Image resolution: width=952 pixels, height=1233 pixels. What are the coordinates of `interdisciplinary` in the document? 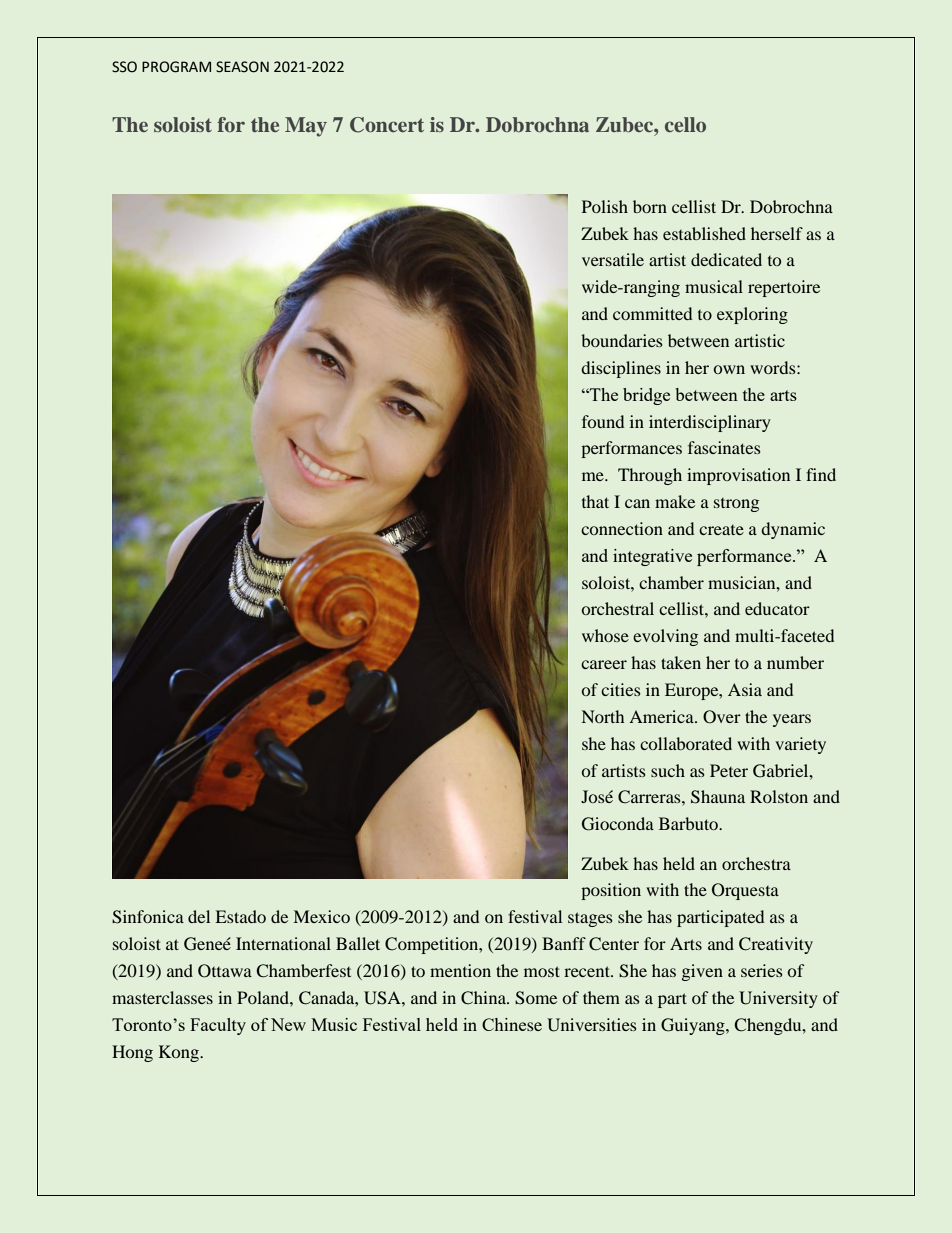 It's located at (710, 423).
